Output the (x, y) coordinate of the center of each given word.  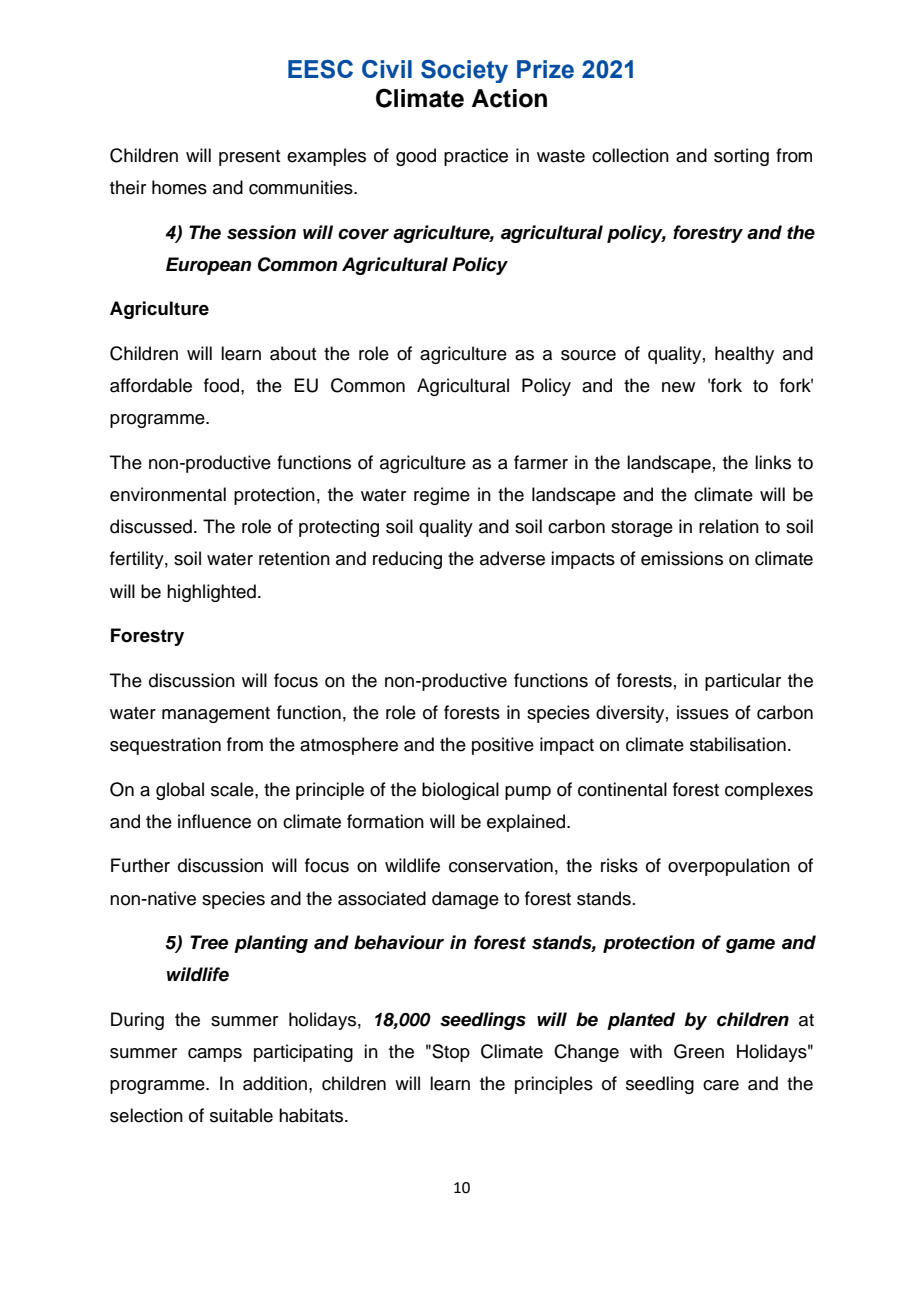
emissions (682, 558)
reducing (407, 560)
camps (215, 1055)
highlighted (211, 593)
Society (464, 71)
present (249, 158)
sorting (741, 157)
